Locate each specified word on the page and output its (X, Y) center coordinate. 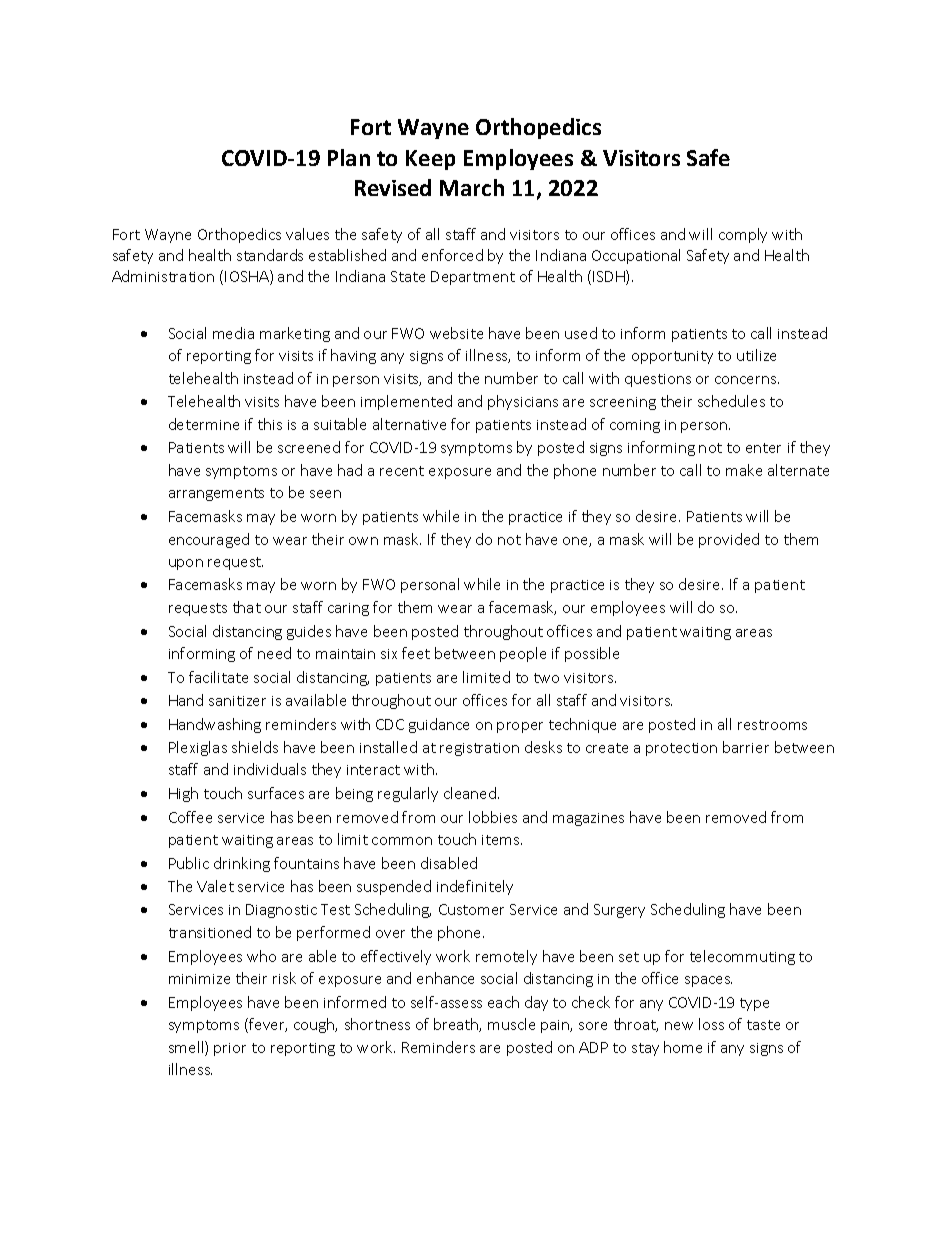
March (472, 187)
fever (267, 1025)
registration (479, 749)
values (307, 234)
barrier (746, 747)
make (744, 470)
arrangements (216, 494)
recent (402, 471)
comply (743, 235)
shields (255, 747)
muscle (511, 1024)
